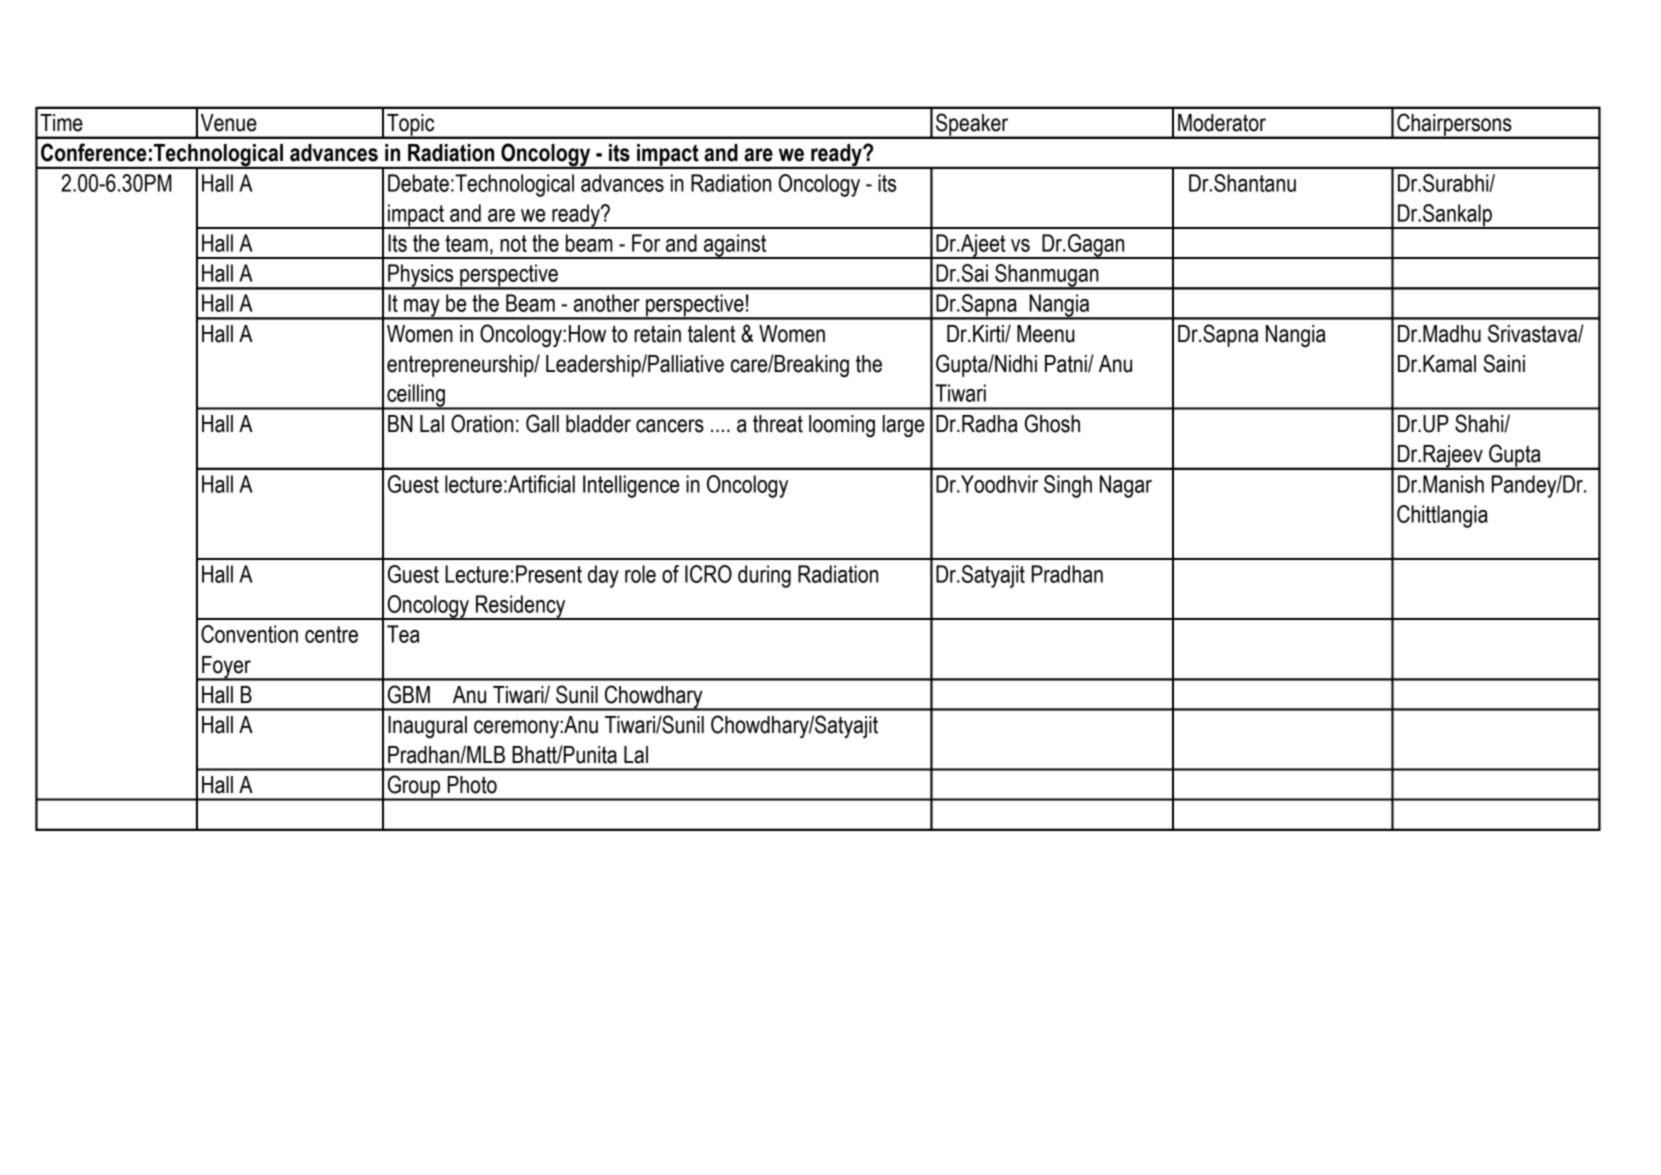 Image resolution: width=1661 pixels, height=1175 pixels. What do you see at coordinates (778, 424) in the screenshot?
I see `threat` at bounding box center [778, 424].
